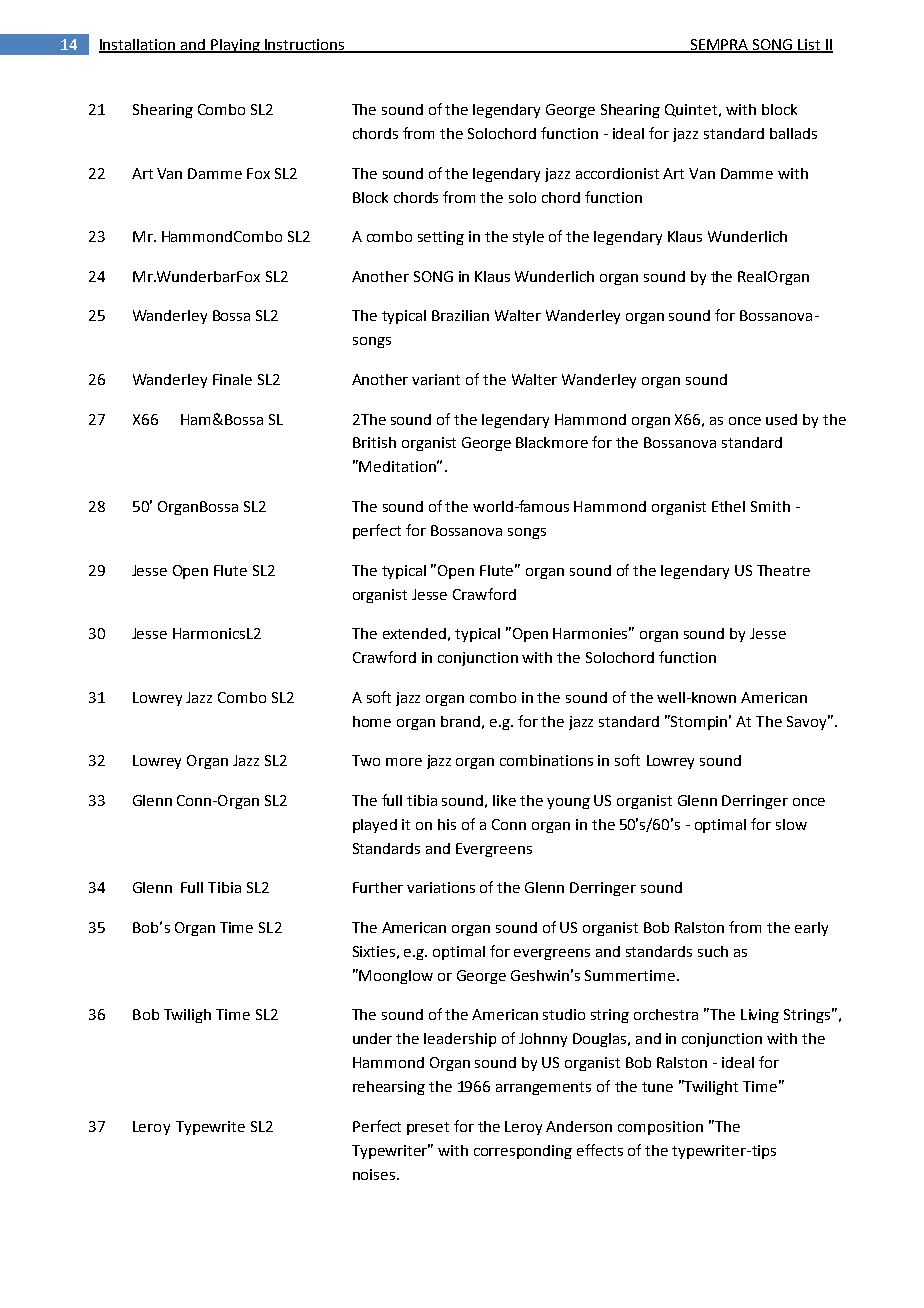 This page has height=1308, width=924. What do you see at coordinates (781, 419) in the page?
I see `used` at bounding box center [781, 419].
